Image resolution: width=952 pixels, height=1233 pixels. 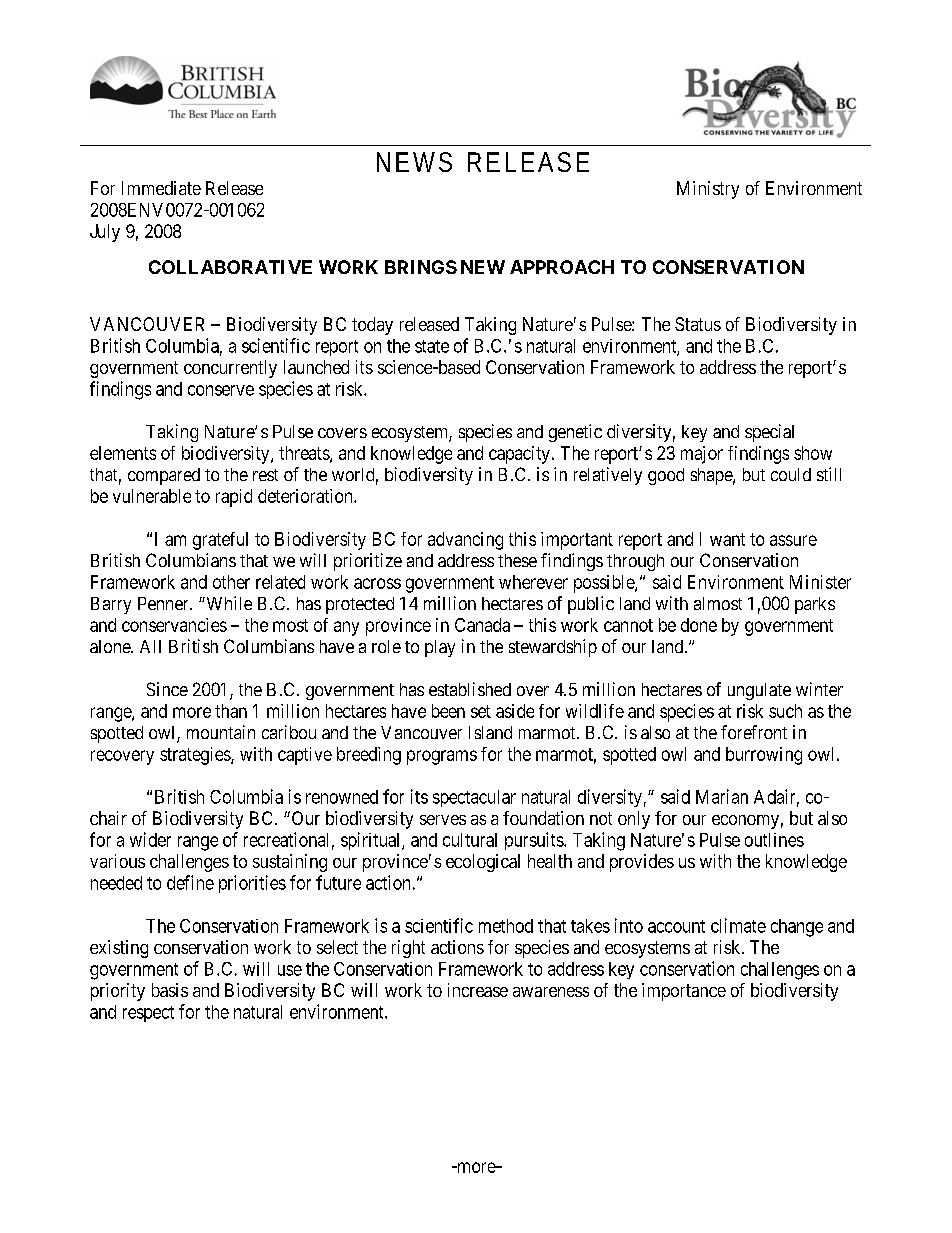 What do you see at coordinates (421, 267) in the screenshot?
I see `BRINGS` at bounding box center [421, 267].
